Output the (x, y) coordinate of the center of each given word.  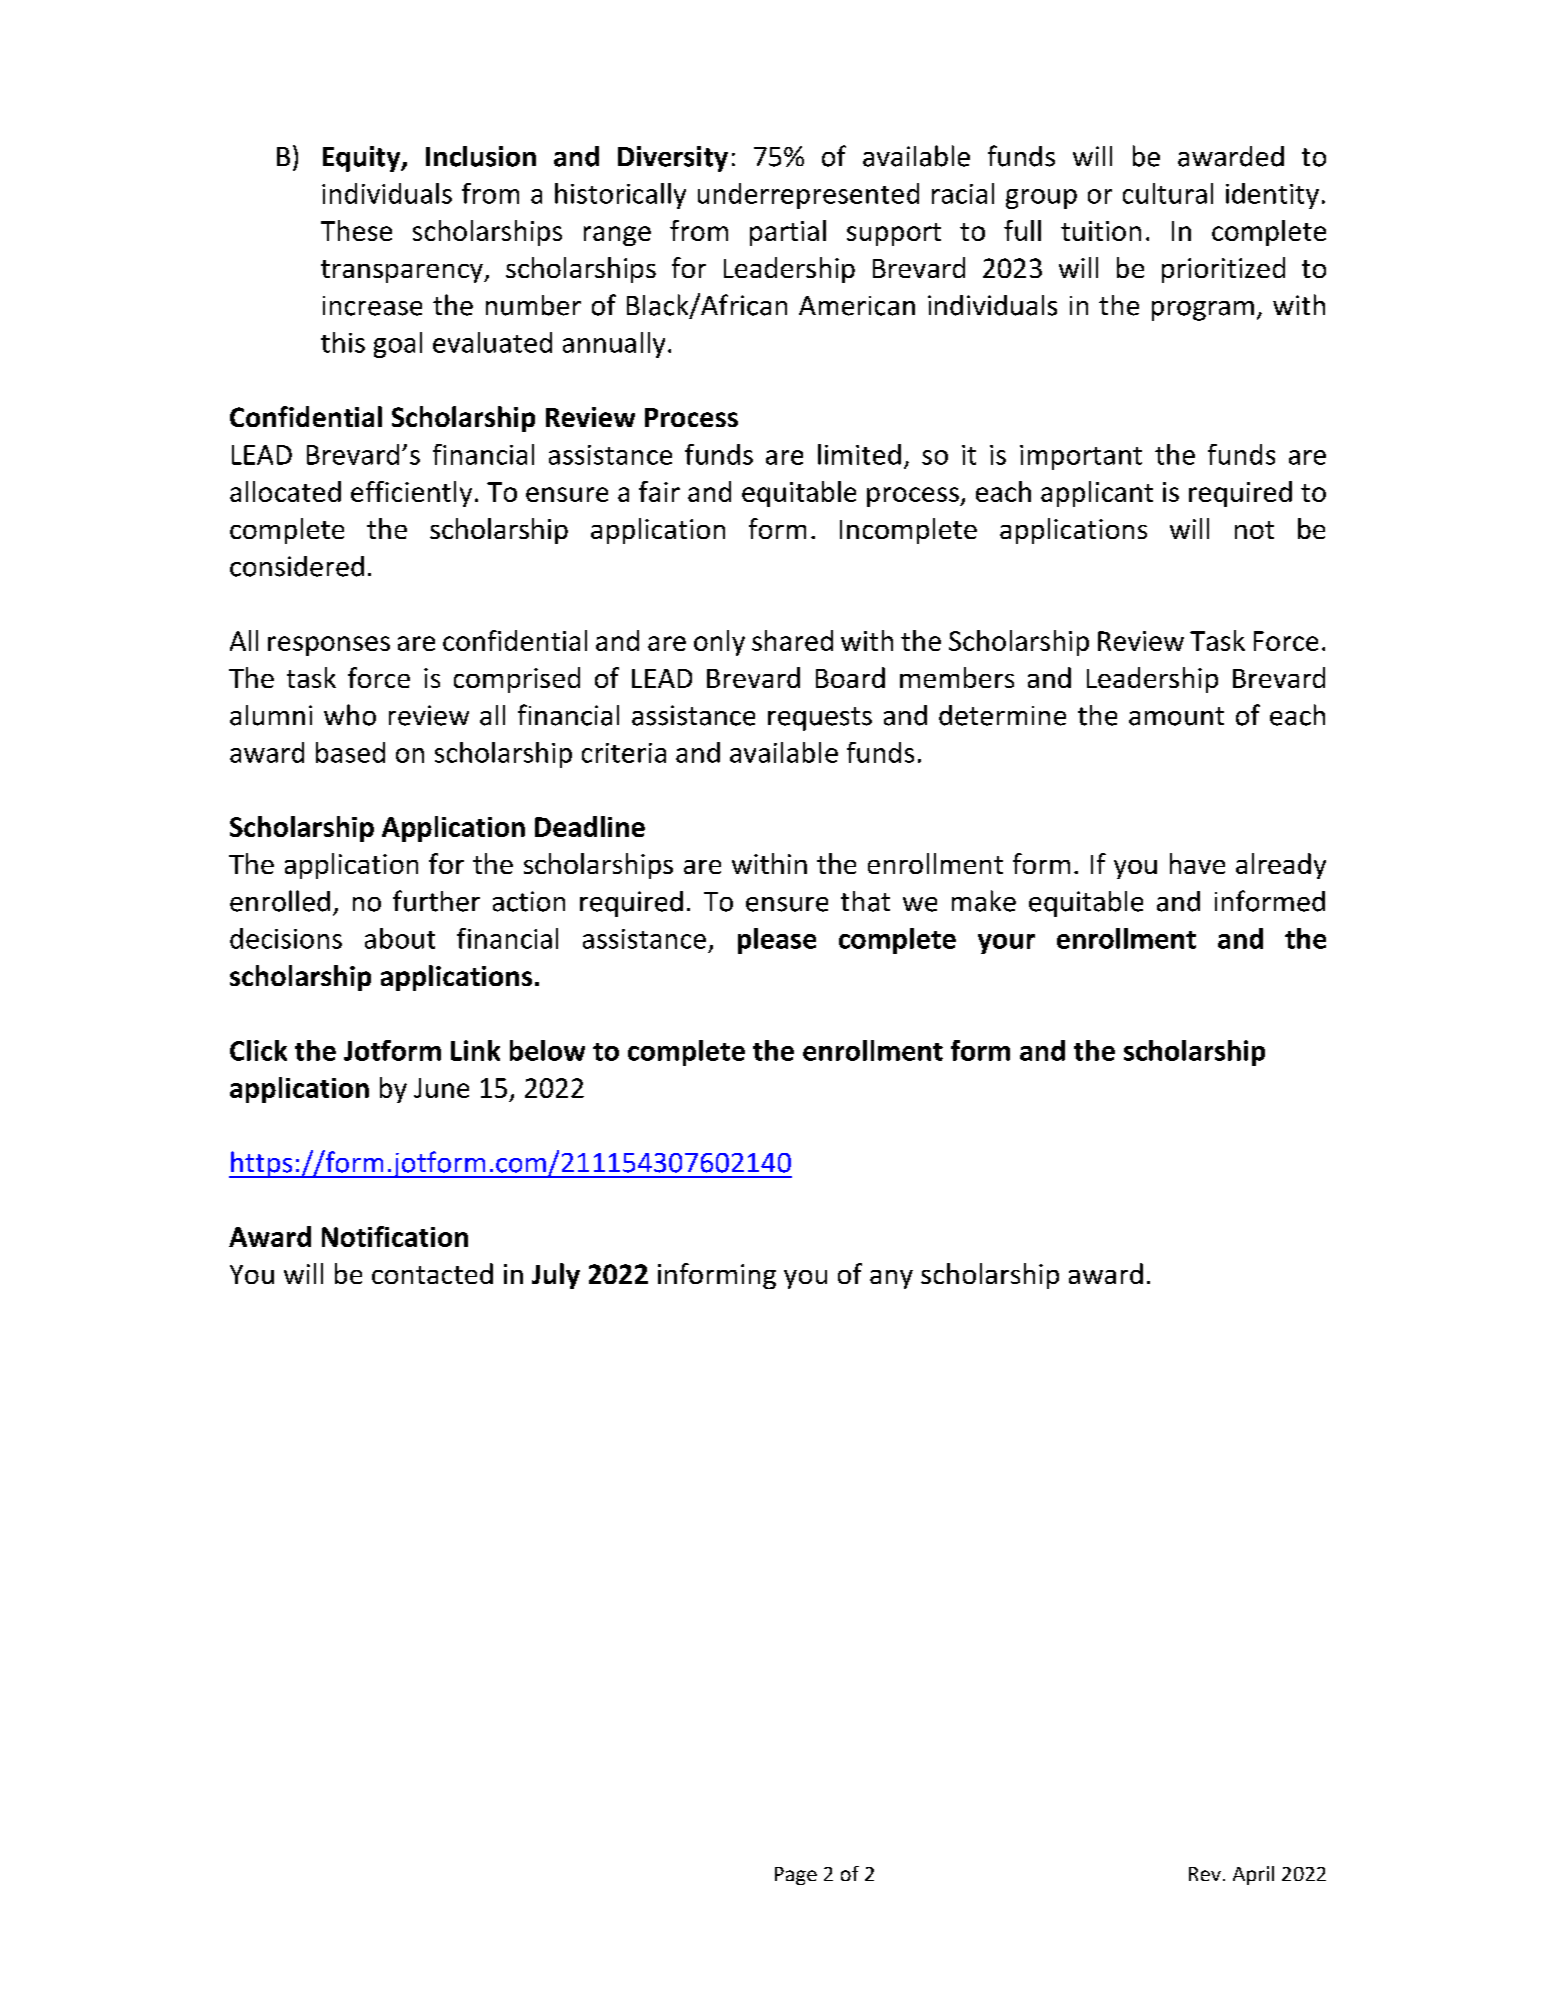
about (400, 938)
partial (788, 233)
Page (796, 1876)
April (1253, 1875)
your (1006, 944)
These (356, 230)
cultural (1168, 193)
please (777, 941)
